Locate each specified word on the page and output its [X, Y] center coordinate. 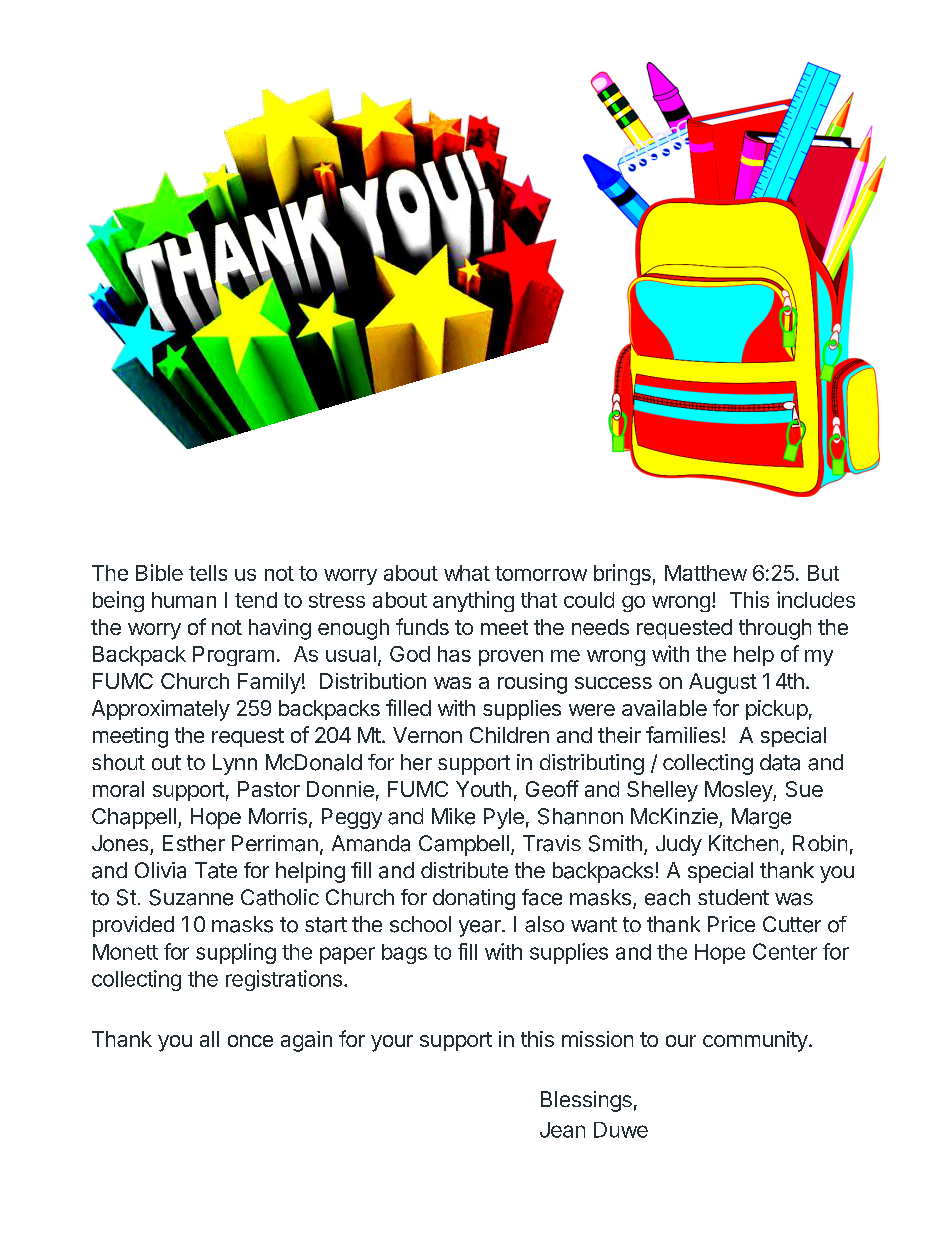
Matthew [706, 573]
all [209, 1039]
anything [473, 601]
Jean [562, 1130]
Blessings [586, 1101]
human [184, 600]
